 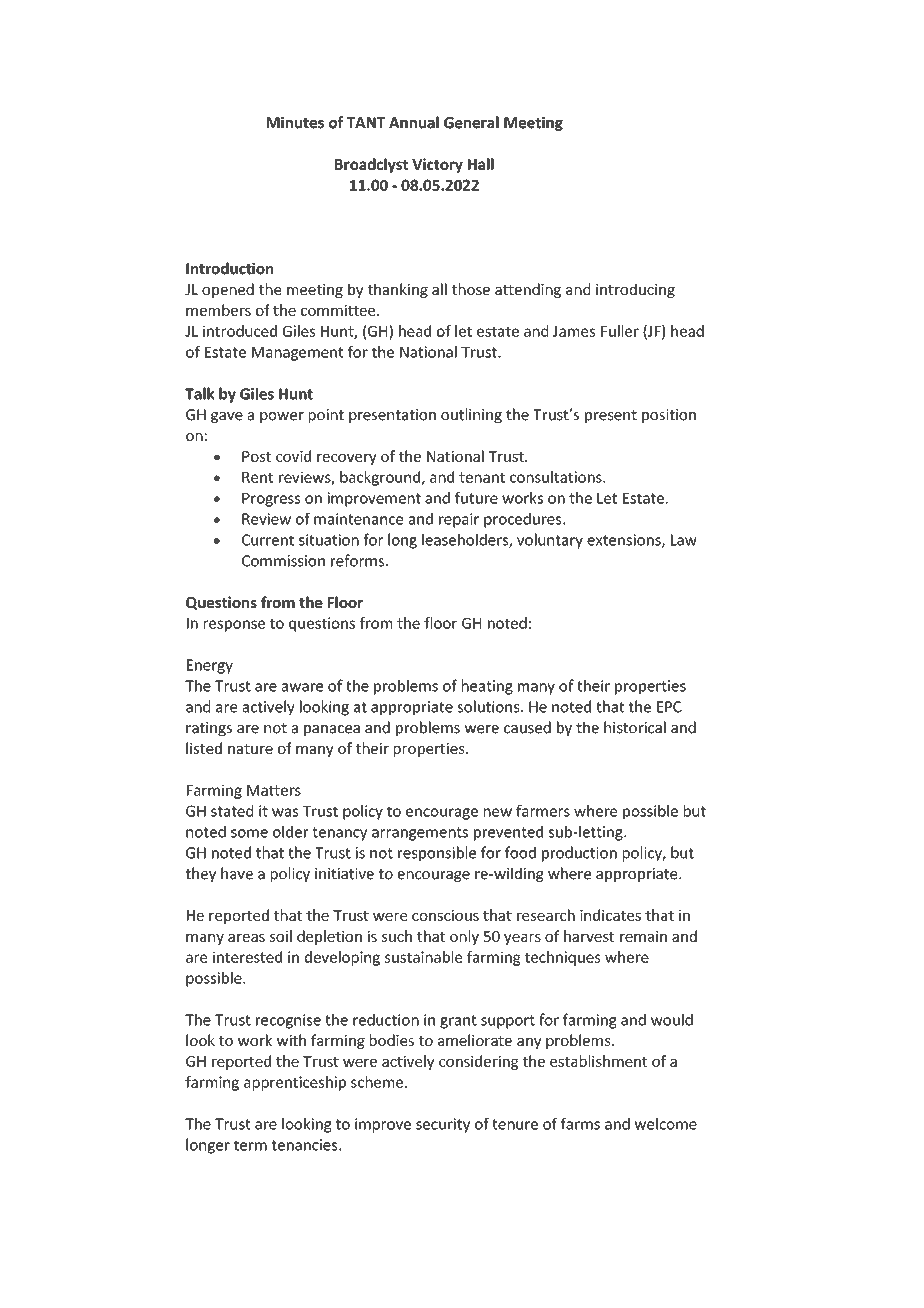 What do you see at coordinates (437, 165) in the screenshot?
I see `Victory` at bounding box center [437, 165].
